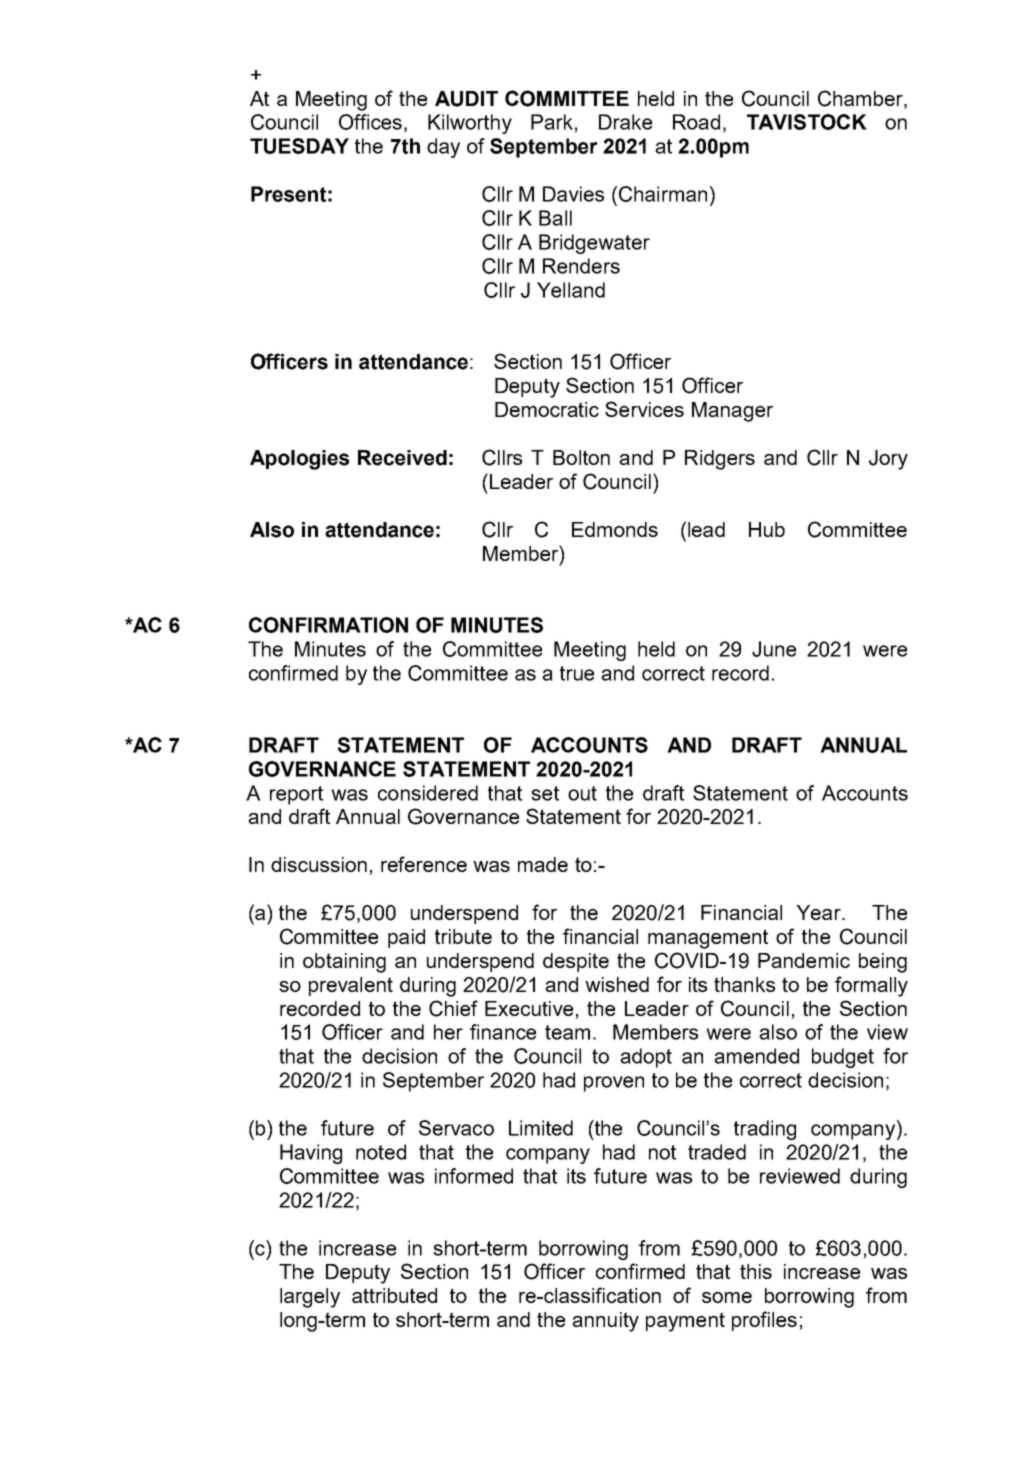 The width and height of the screenshot is (1033, 1461). Describe the element at coordinates (370, 122) in the screenshot. I see `Offices` at that location.
